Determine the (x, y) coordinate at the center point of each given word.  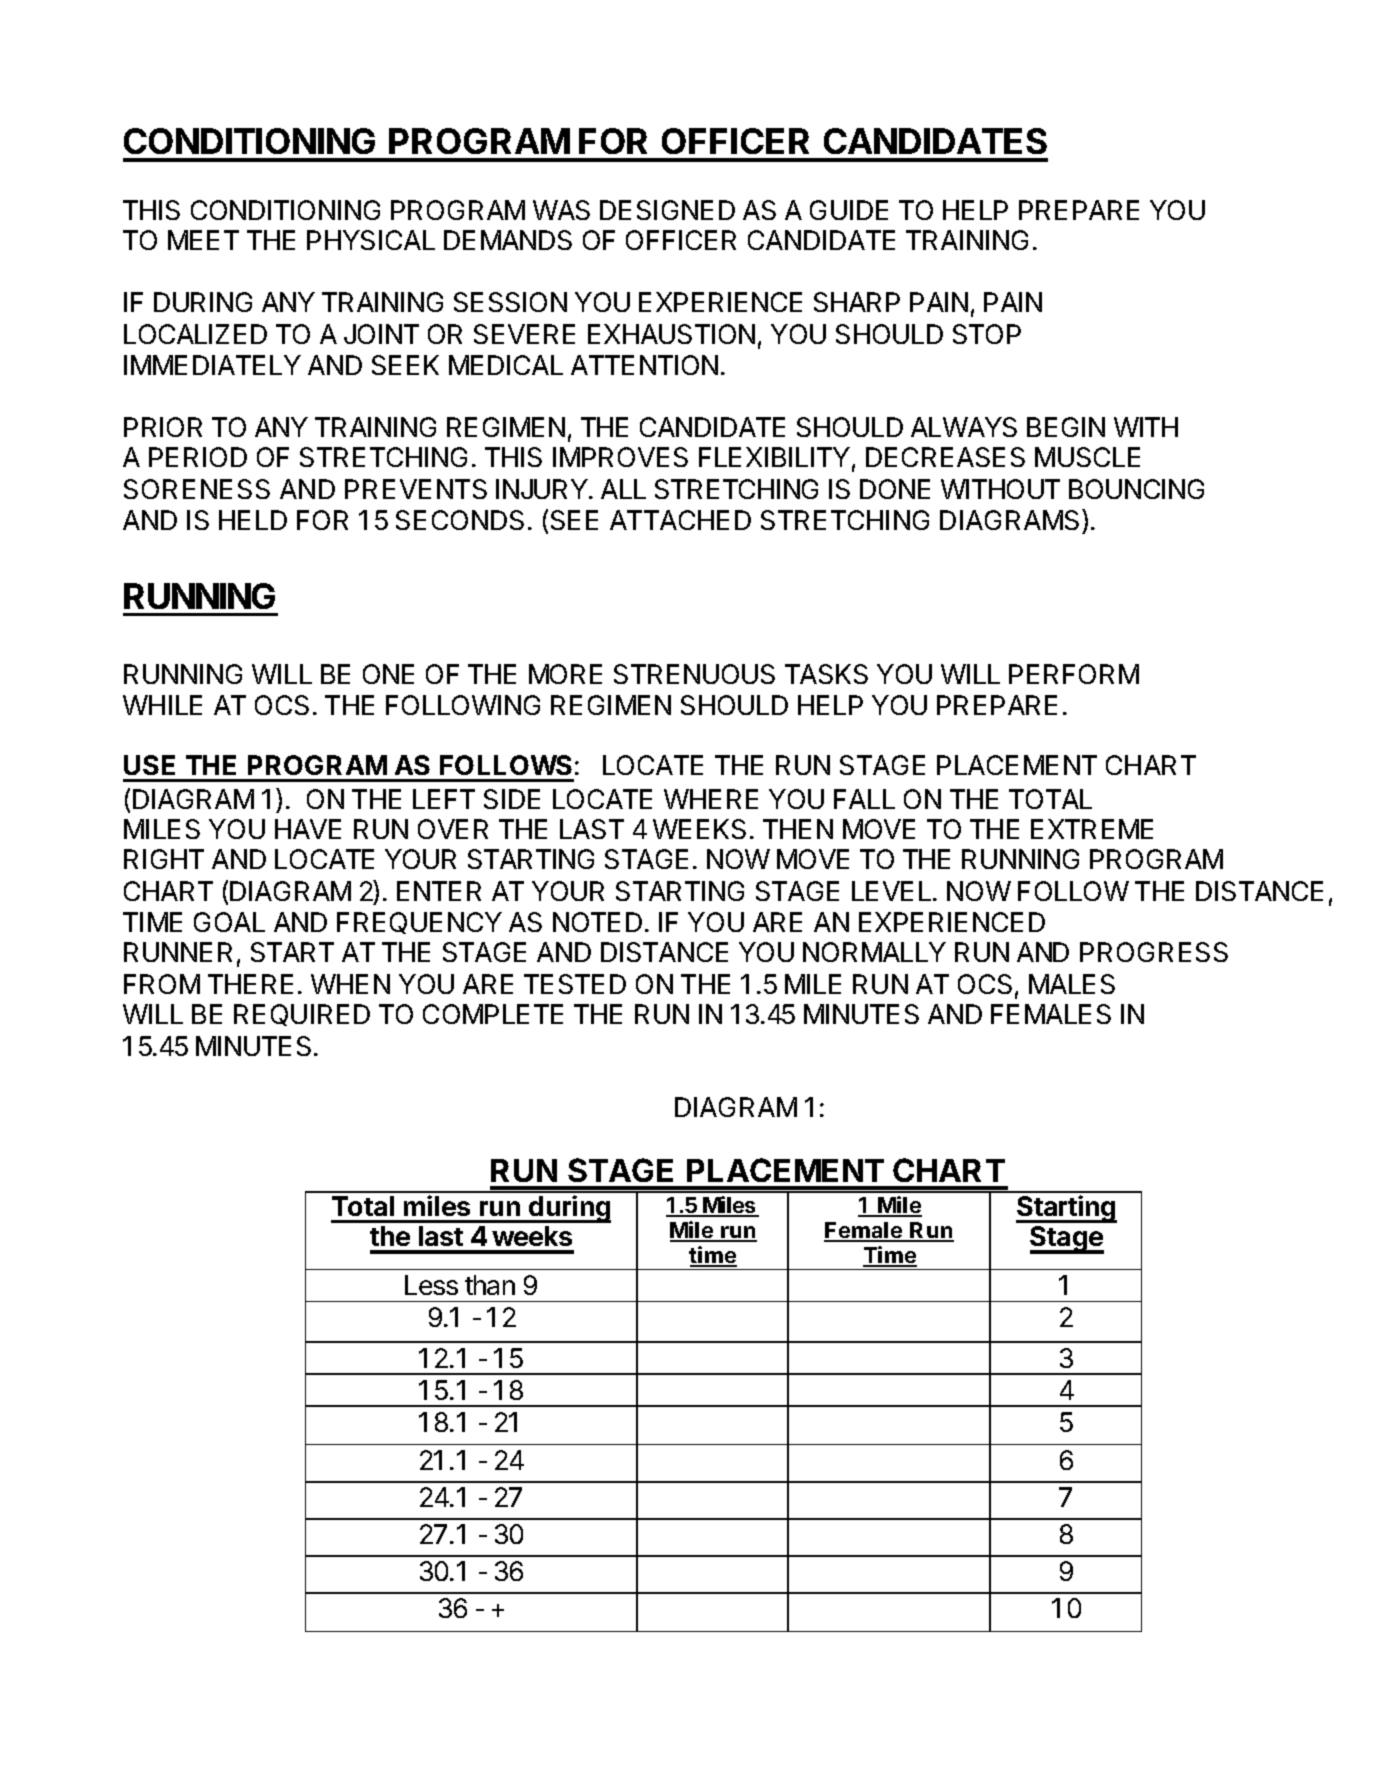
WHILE (162, 705)
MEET (203, 240)
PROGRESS (1154, 952)
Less (431, 1285)
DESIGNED (667, 210)
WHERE (711, 799)
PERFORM (1074, 674)
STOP (987, 334)
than (490, 1285)
